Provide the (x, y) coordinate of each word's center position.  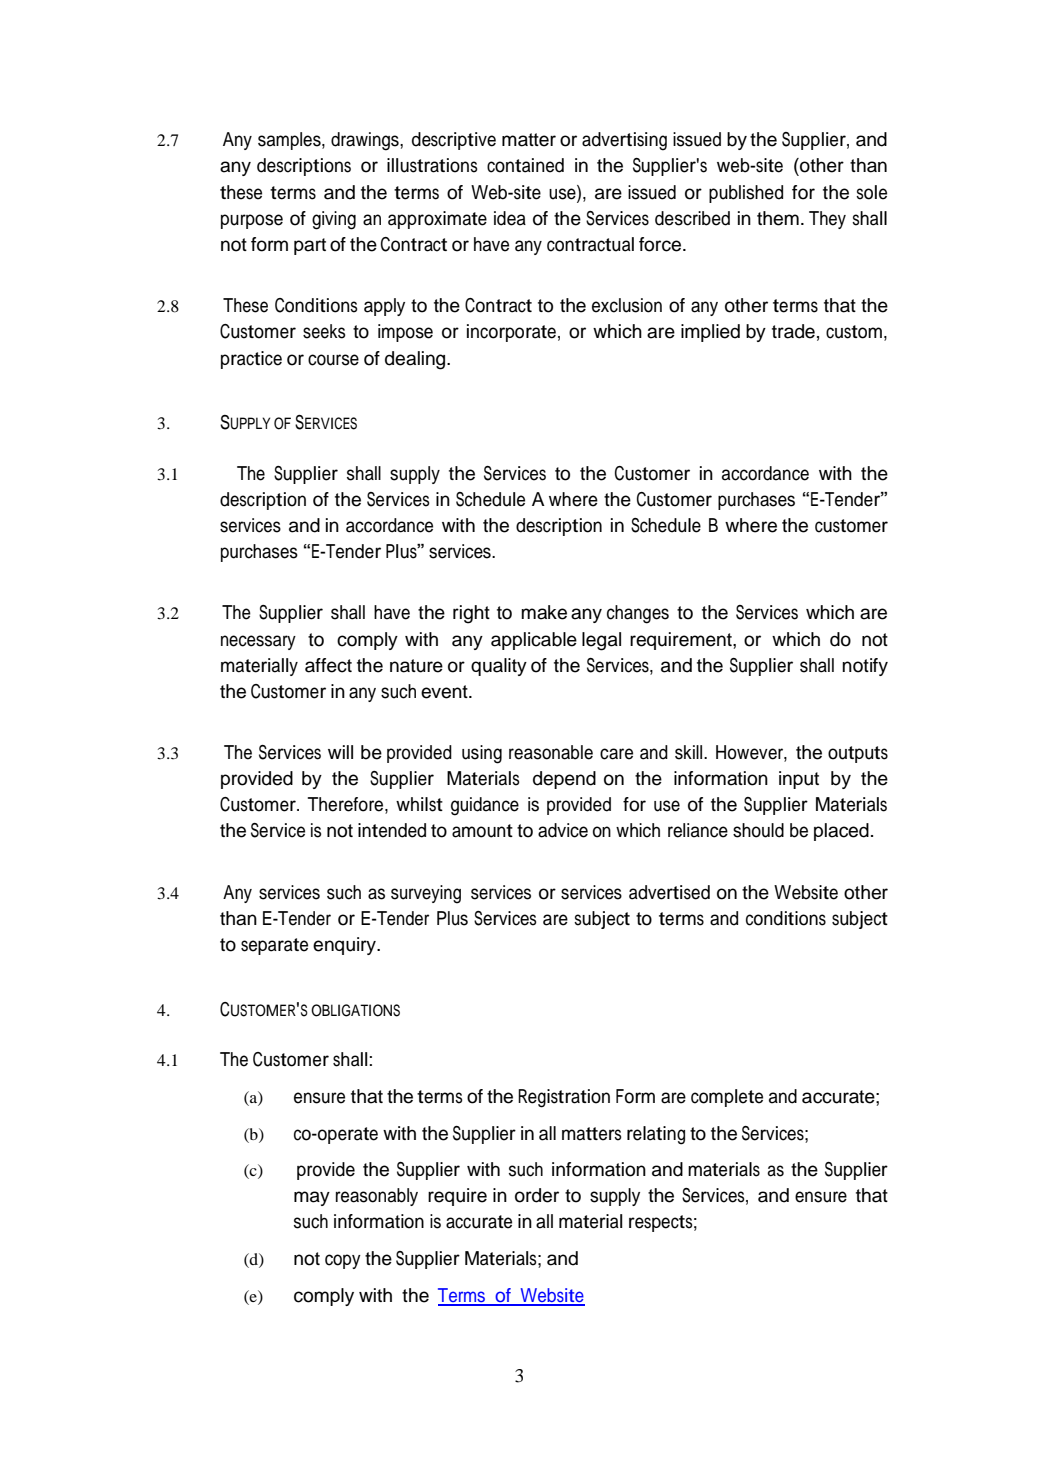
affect (328, 665)
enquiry (346, 946)
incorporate (511, 333)
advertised (669, 892)
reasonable (551, 752)
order (537, 1195)
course (333, 360)
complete (727, 1098)
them (778, 218)
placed (841, 832)
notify (865, 667)
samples (290, 141)
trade (793, 331)
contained (525, 165)
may (312, 1198)
